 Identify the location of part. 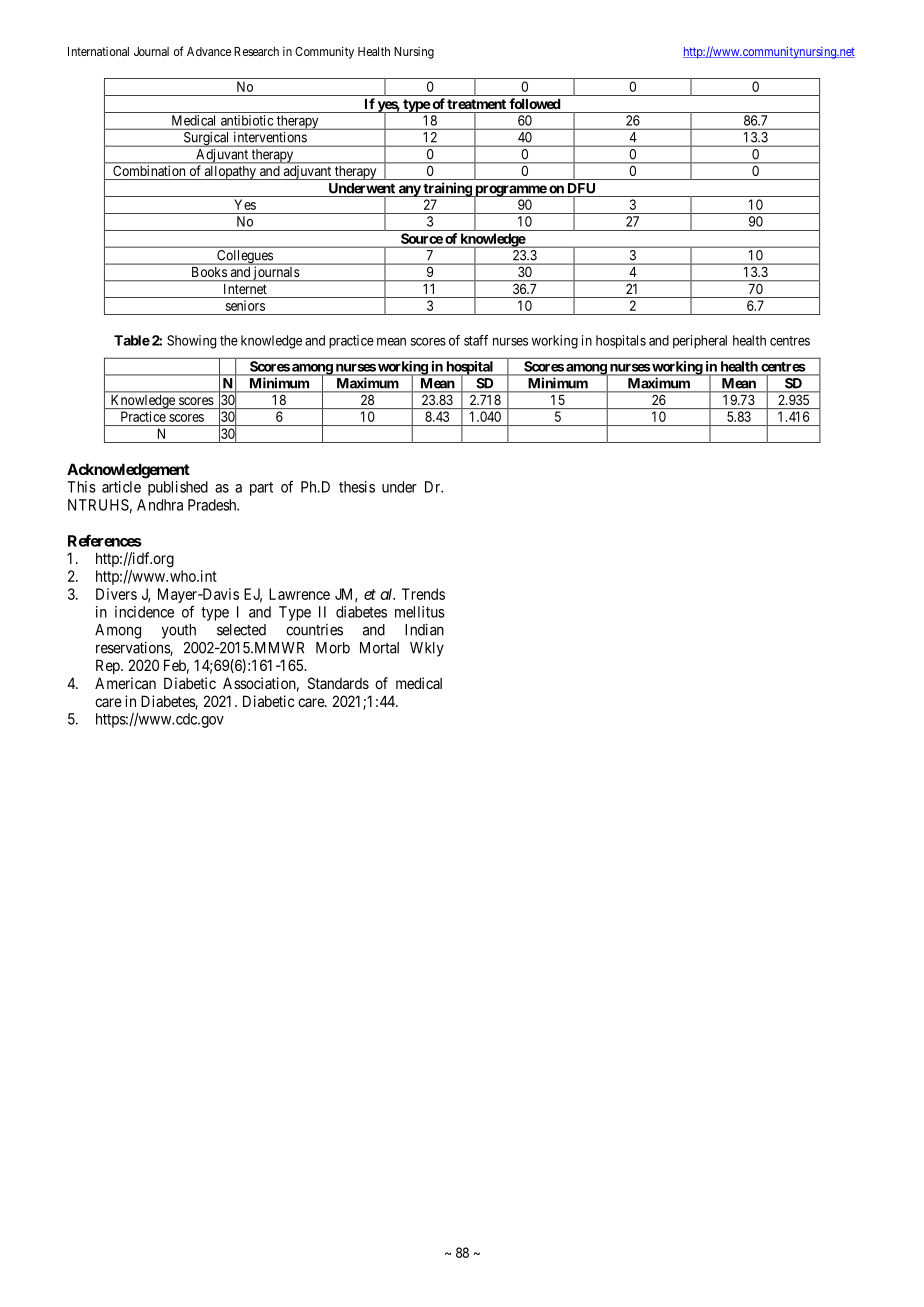
(261, 489).
